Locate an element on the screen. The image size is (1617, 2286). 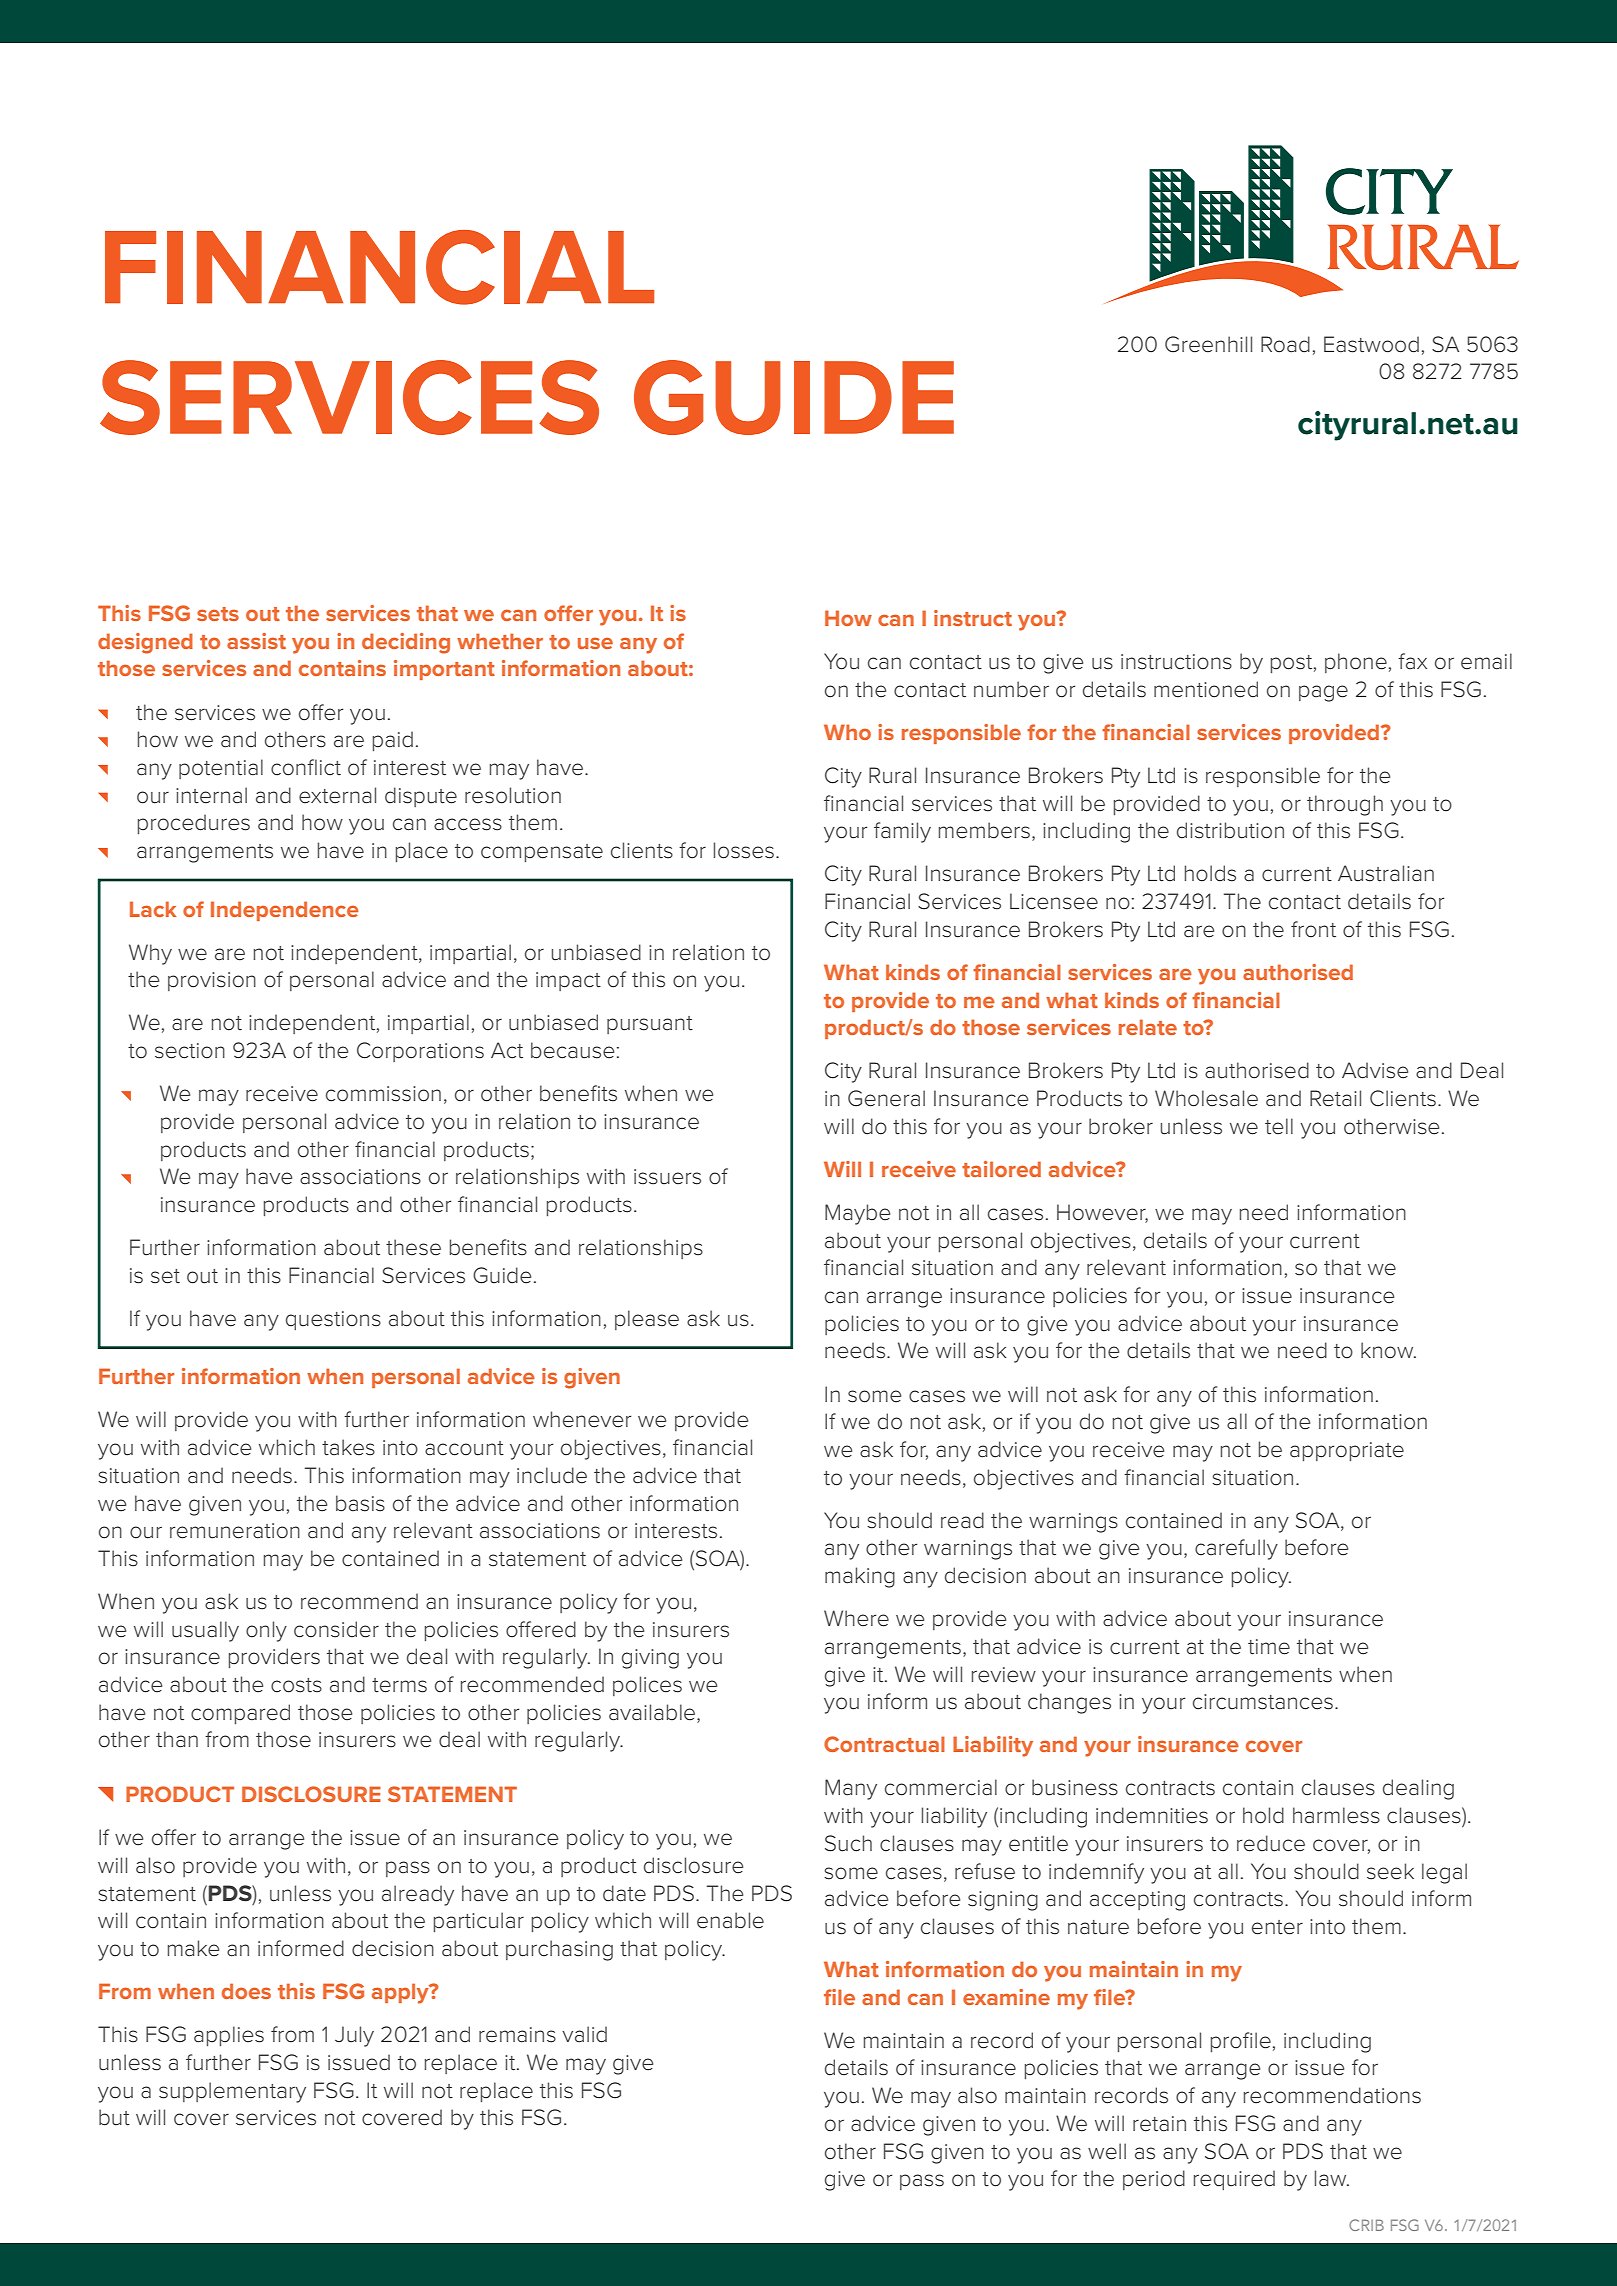
well is located at coordinates (1107, 2151).
